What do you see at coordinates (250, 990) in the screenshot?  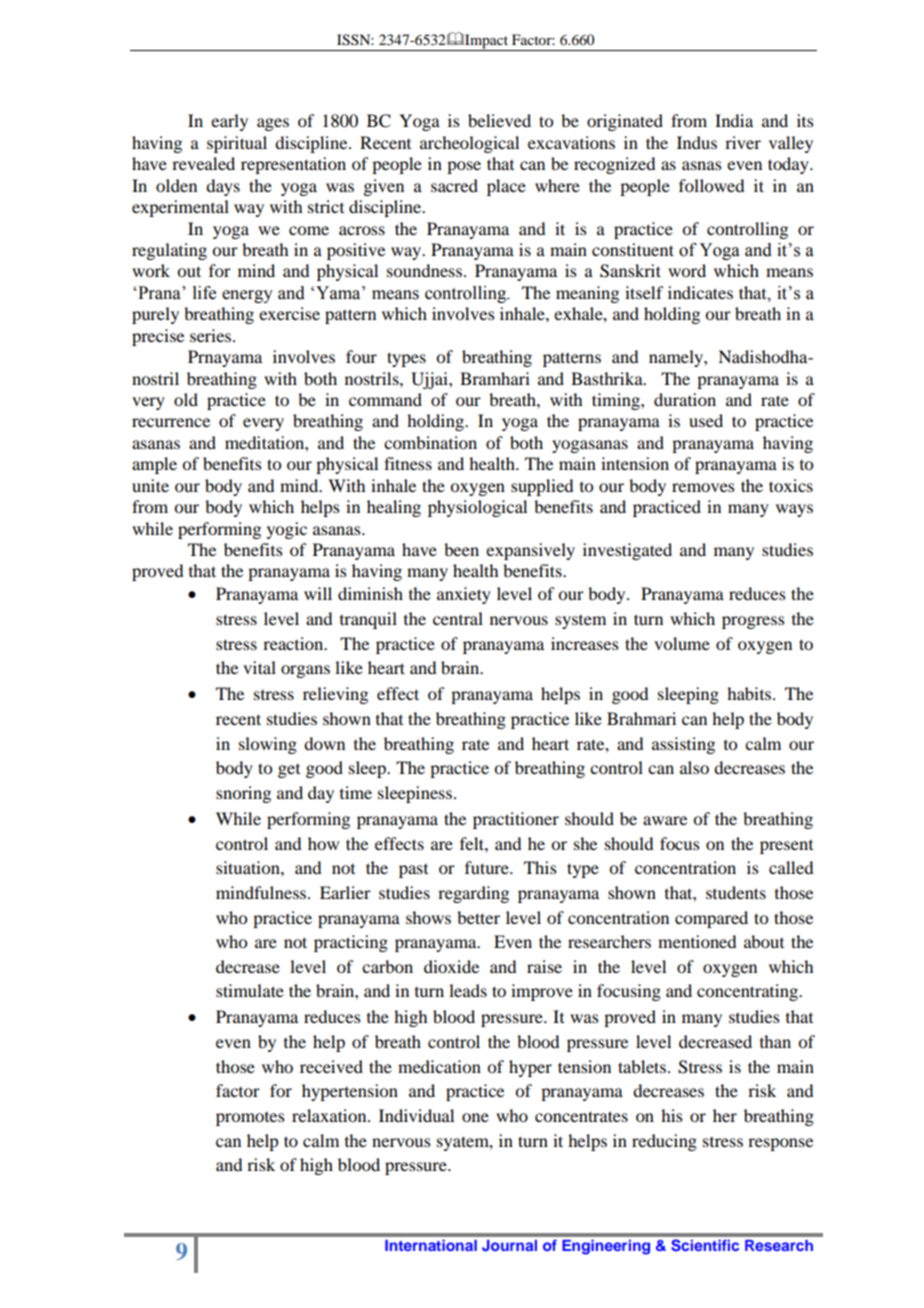 I see `stimulate` at bounding box center [250, 990].
